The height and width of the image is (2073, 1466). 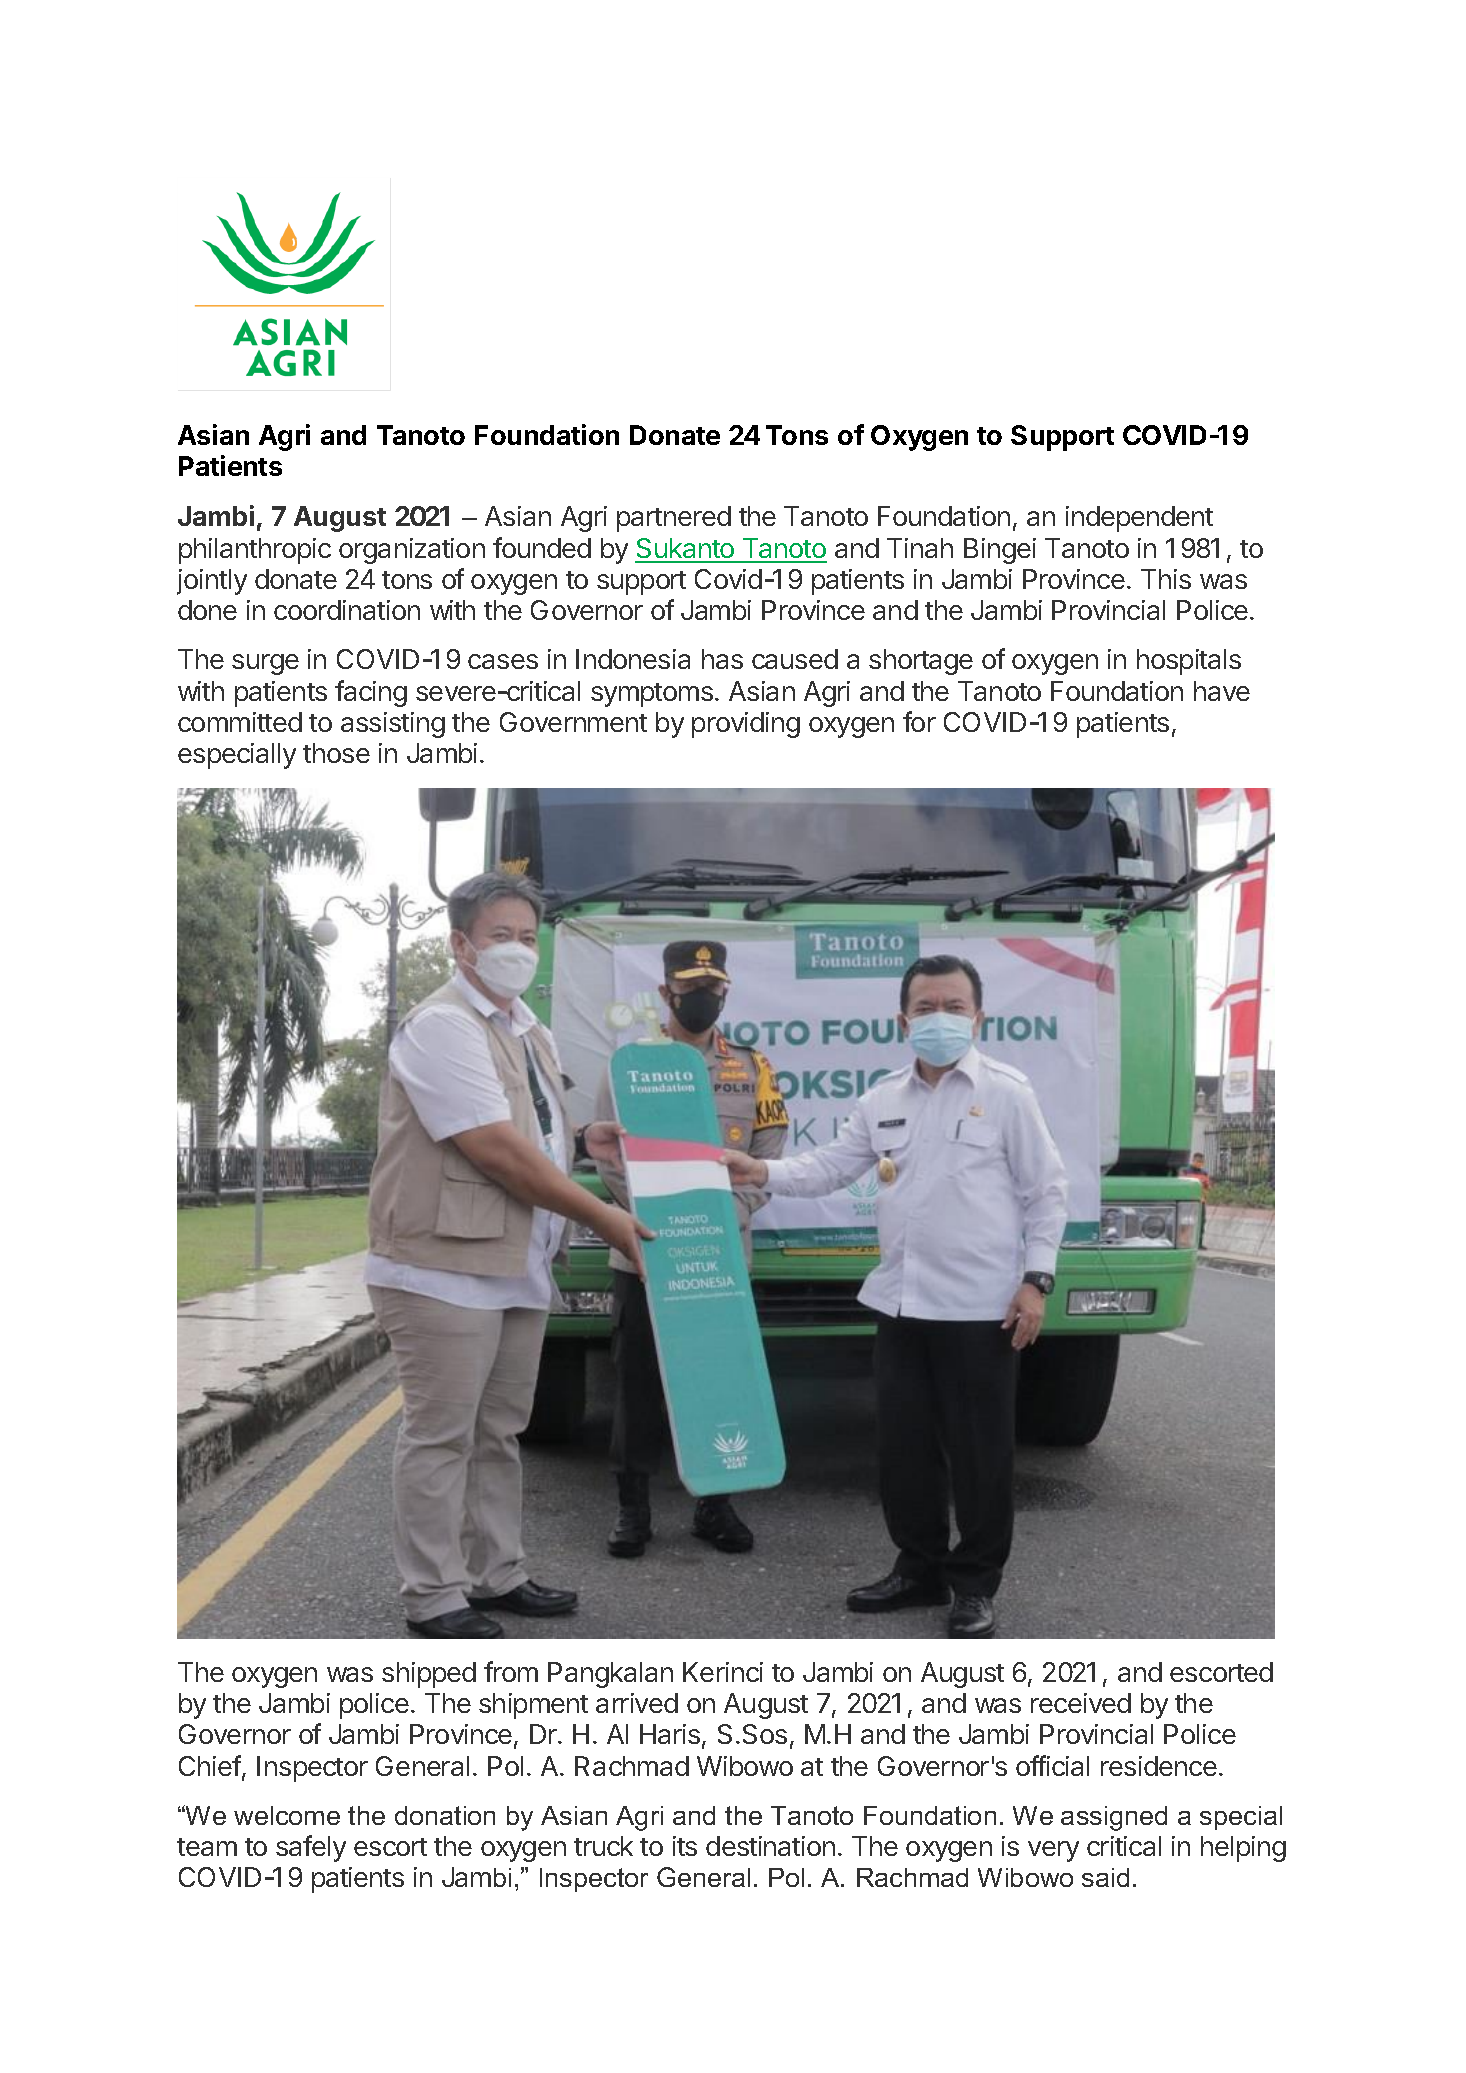 I want to click on partnered, so click(x=674, y=519).
